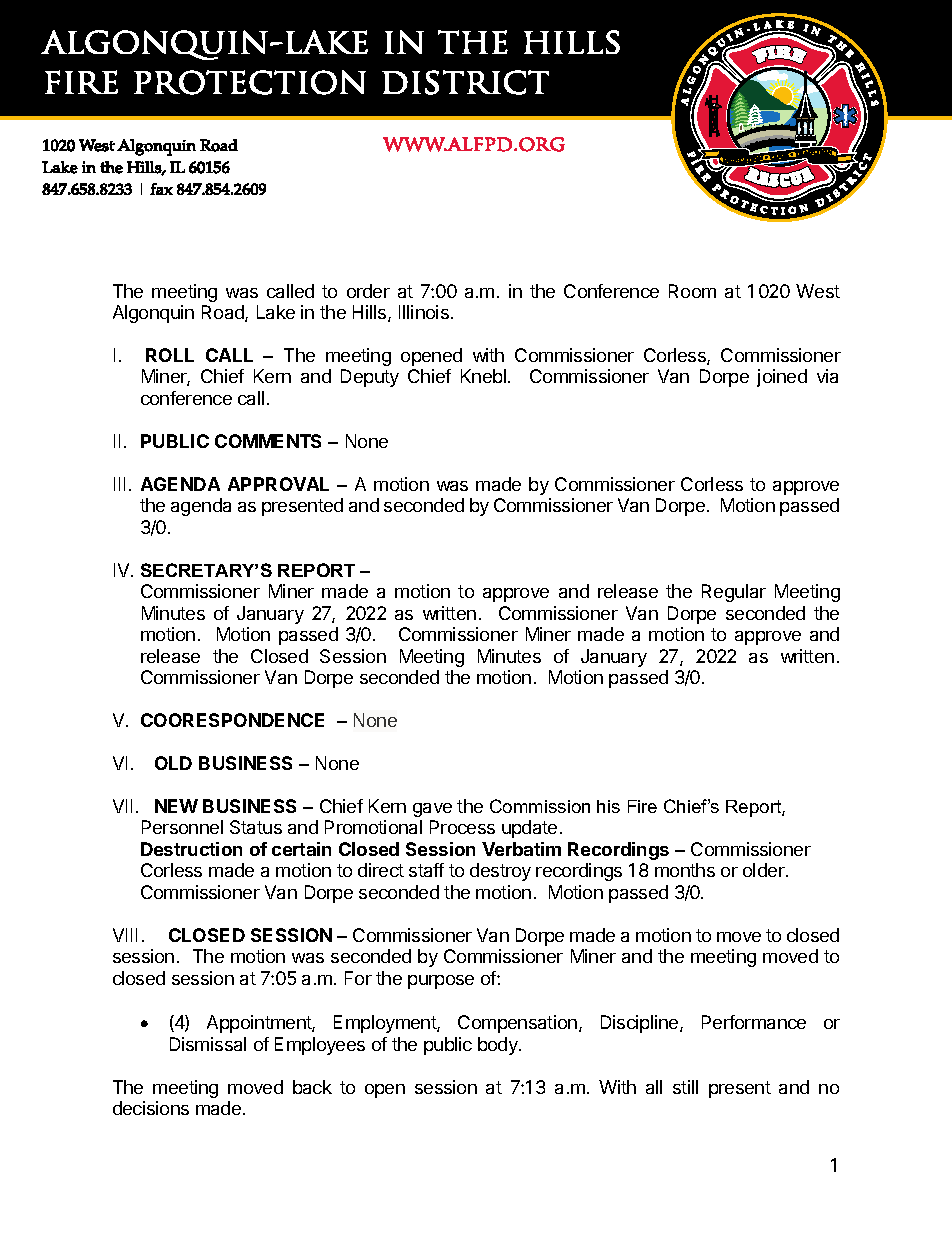 This screenshot has width=952, height=1233. I want to click on body, so click(499, 1046).
